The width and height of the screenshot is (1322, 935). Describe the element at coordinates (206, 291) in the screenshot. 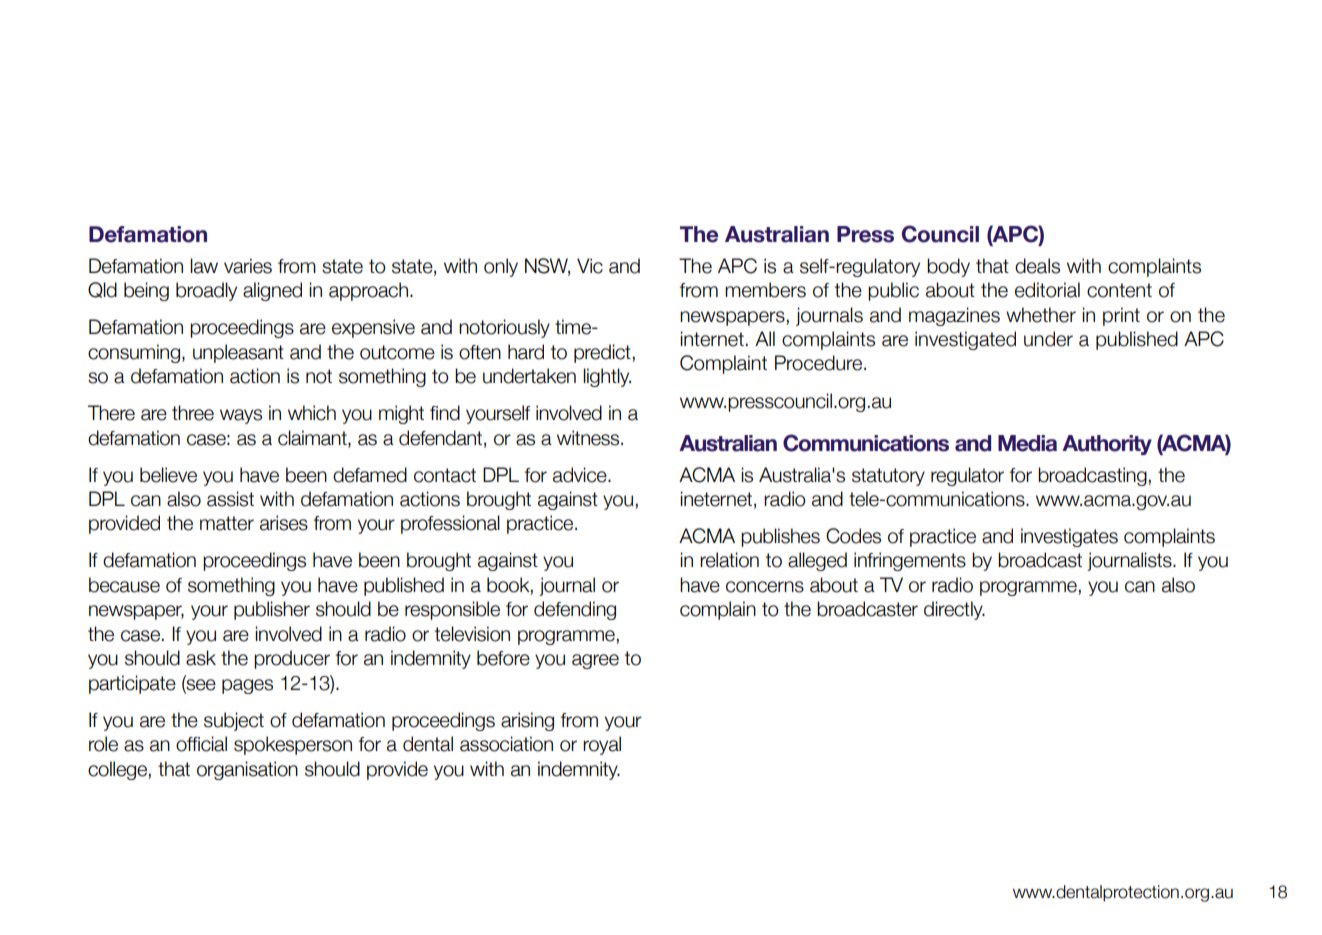

I see `broadly` at that location.
